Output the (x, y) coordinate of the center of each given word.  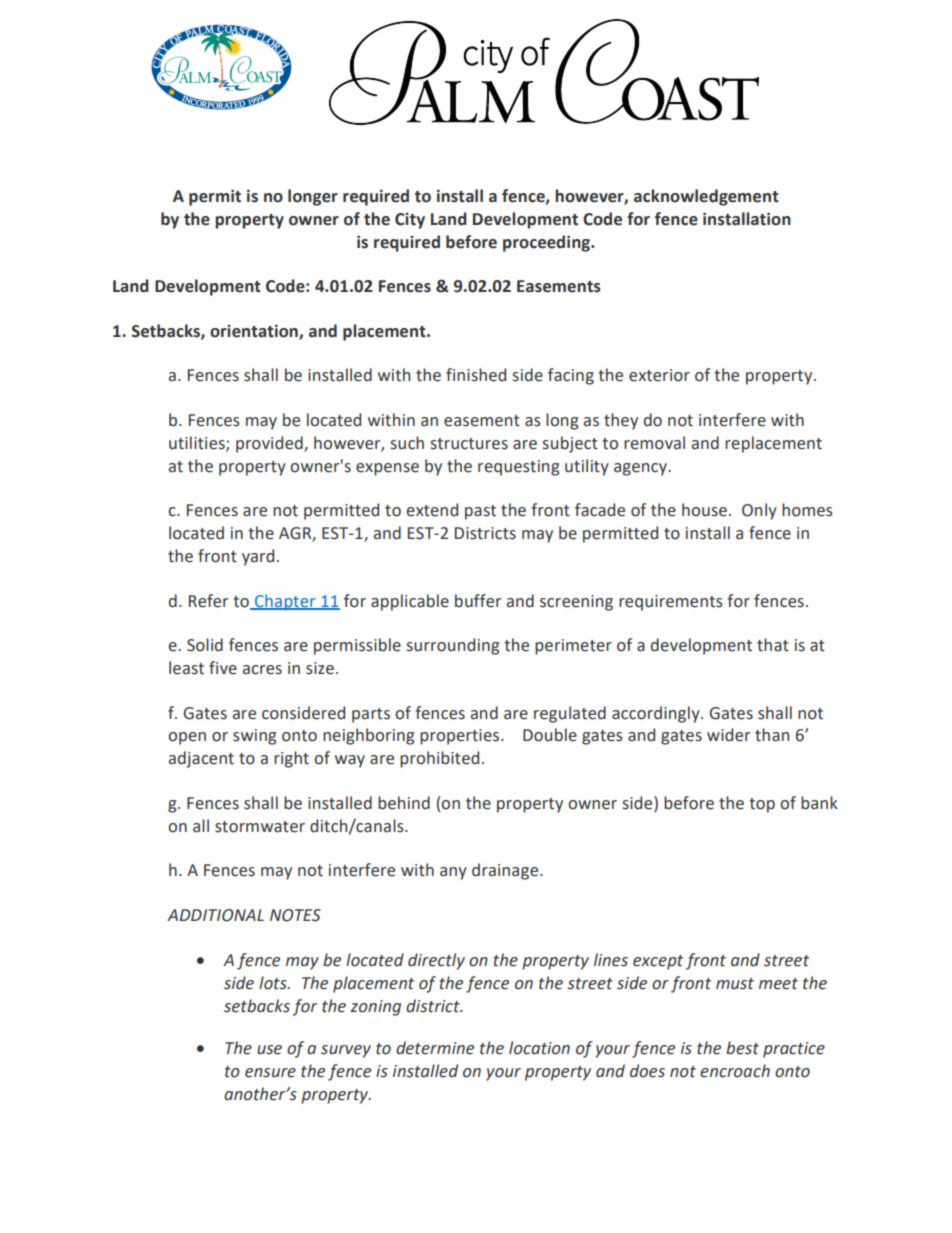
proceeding (548, 243)
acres (262, 670)
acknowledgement (706, 197)
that (773, 645)
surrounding (453, 646)
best (742, 1048)
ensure (270, 1073)
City (410, 221)
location (539, 1048)
